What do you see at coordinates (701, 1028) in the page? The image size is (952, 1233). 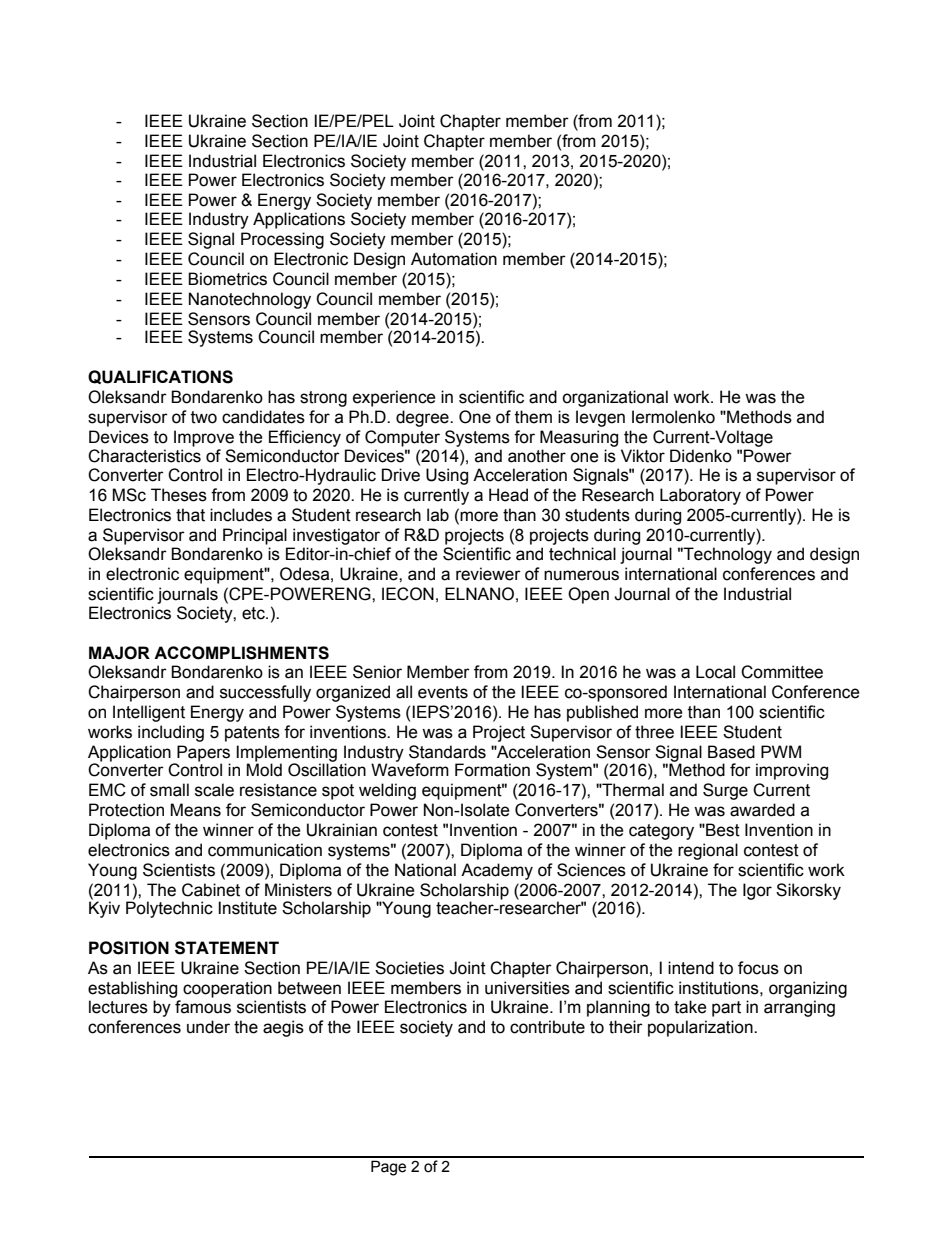 I see `popularization` at bounding box center [701, 1028].
